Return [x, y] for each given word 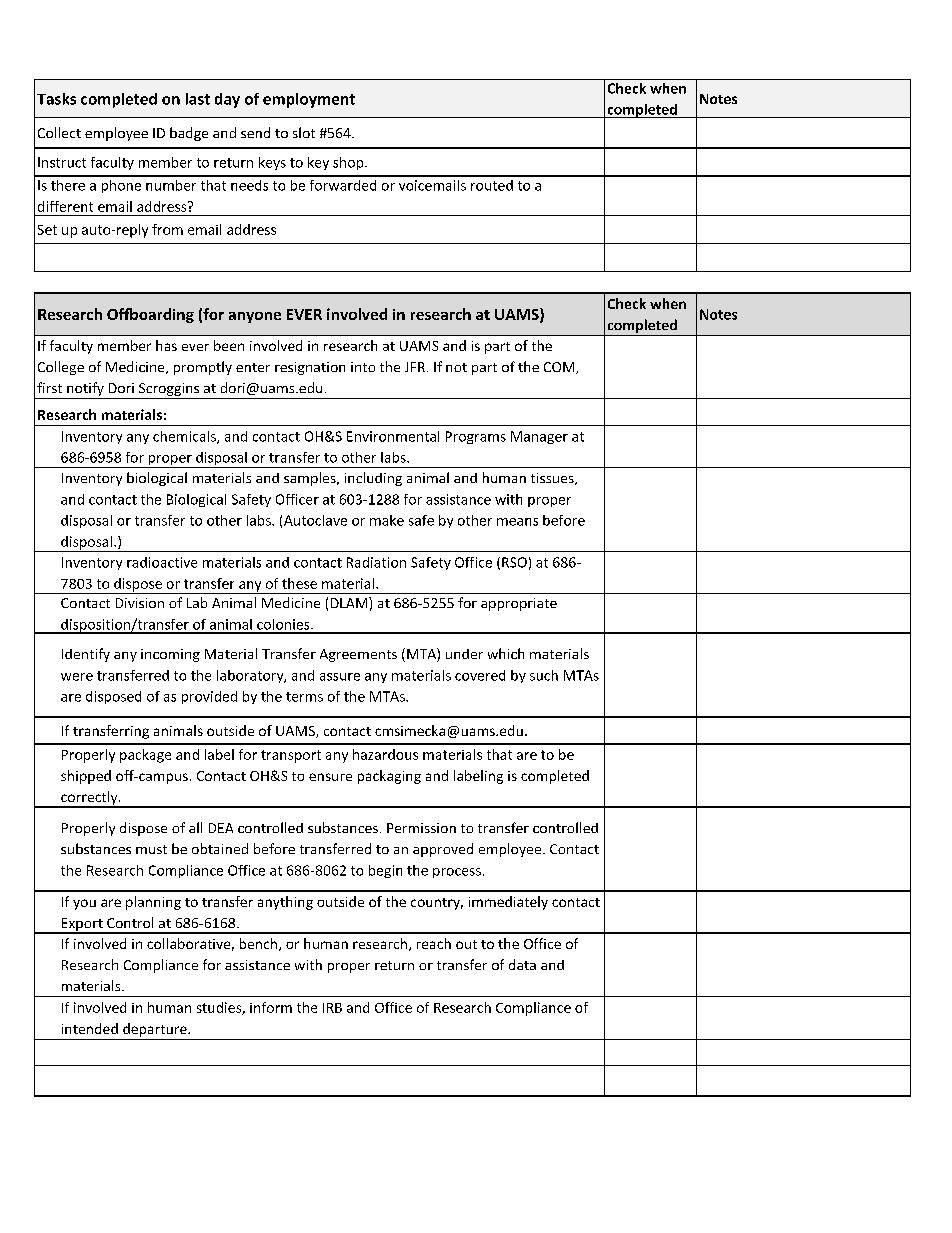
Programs [476, 437]
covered [480, 675]
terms [304, 697]
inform [271, 1007]
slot [304, 132]
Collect [59, 132]
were [77, 677]
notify [85, 390]
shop [349, 163]
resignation [310, 368]
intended [90, 1028]
